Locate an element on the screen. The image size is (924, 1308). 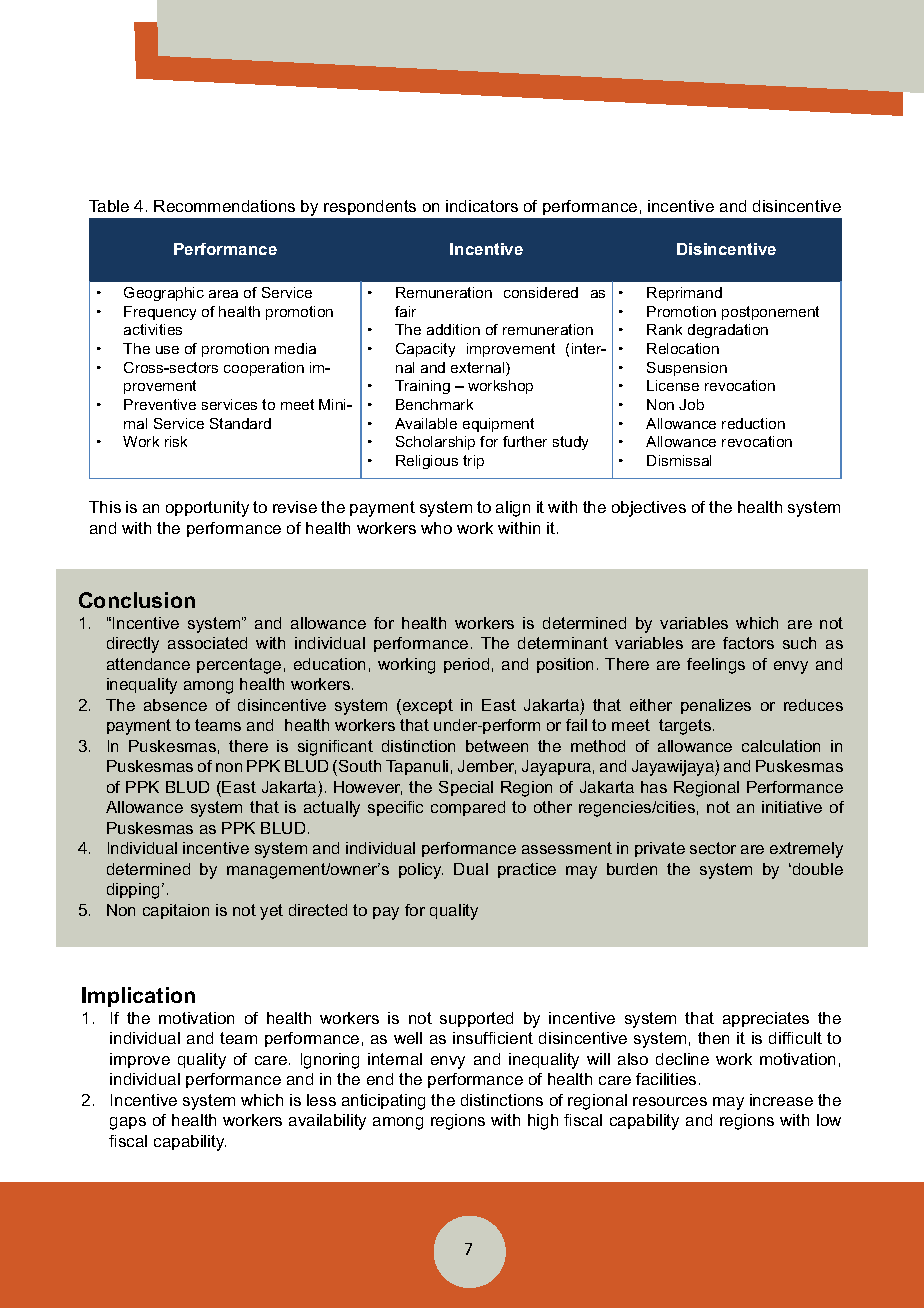
period is located at coordinates (466, 665).
